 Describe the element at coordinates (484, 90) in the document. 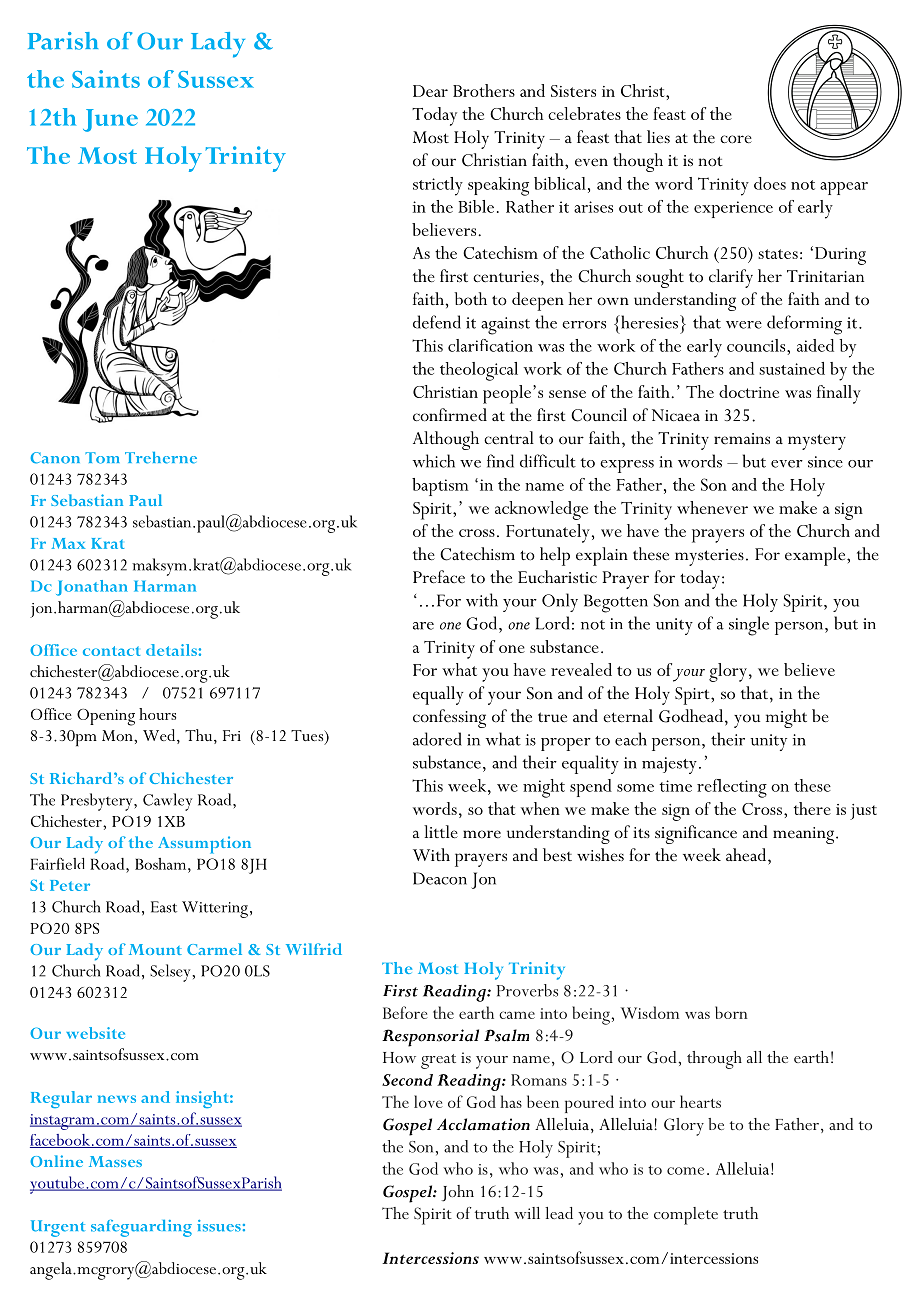

I see `Brothers` at that location.
